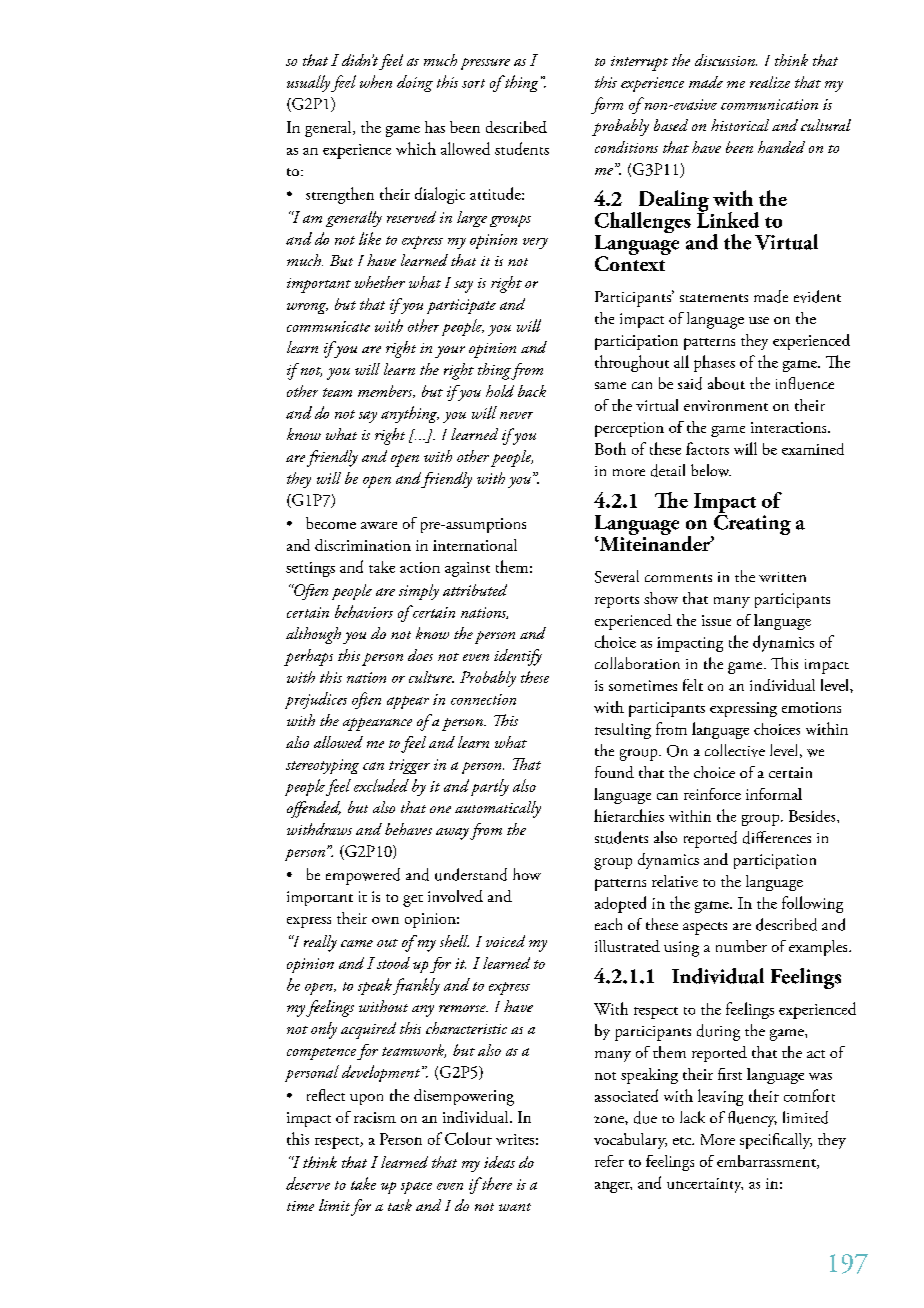 The height and width of the screenshot is (1308, 924). What do you see at coordinates (385, 920) in the screenshot?
I see `own` at bounding box center [385, 920].
